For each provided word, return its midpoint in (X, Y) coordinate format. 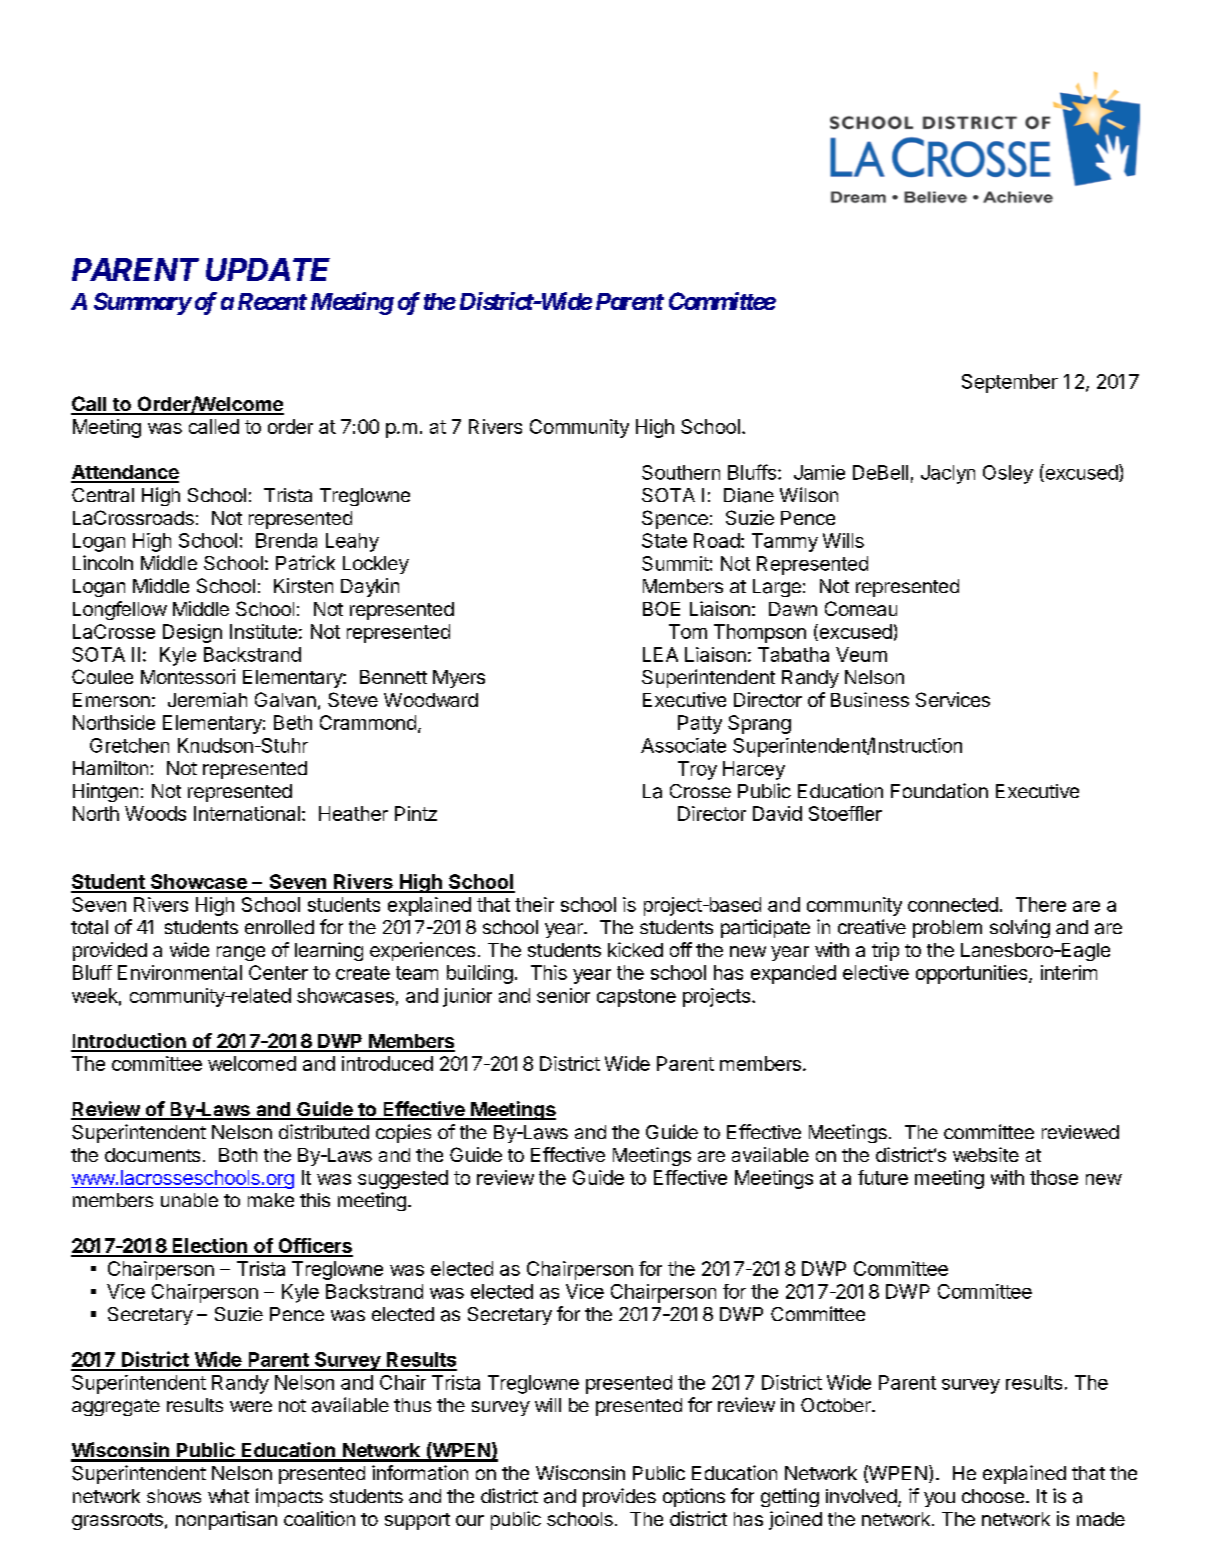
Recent (272, 301)
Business (870, 699)
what (228, 1496)
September (1010, 383)
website (986, 1154)
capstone (636, 998)
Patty (700, 724)
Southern (681, 472)
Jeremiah (207, 699)
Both (238, 1155)
